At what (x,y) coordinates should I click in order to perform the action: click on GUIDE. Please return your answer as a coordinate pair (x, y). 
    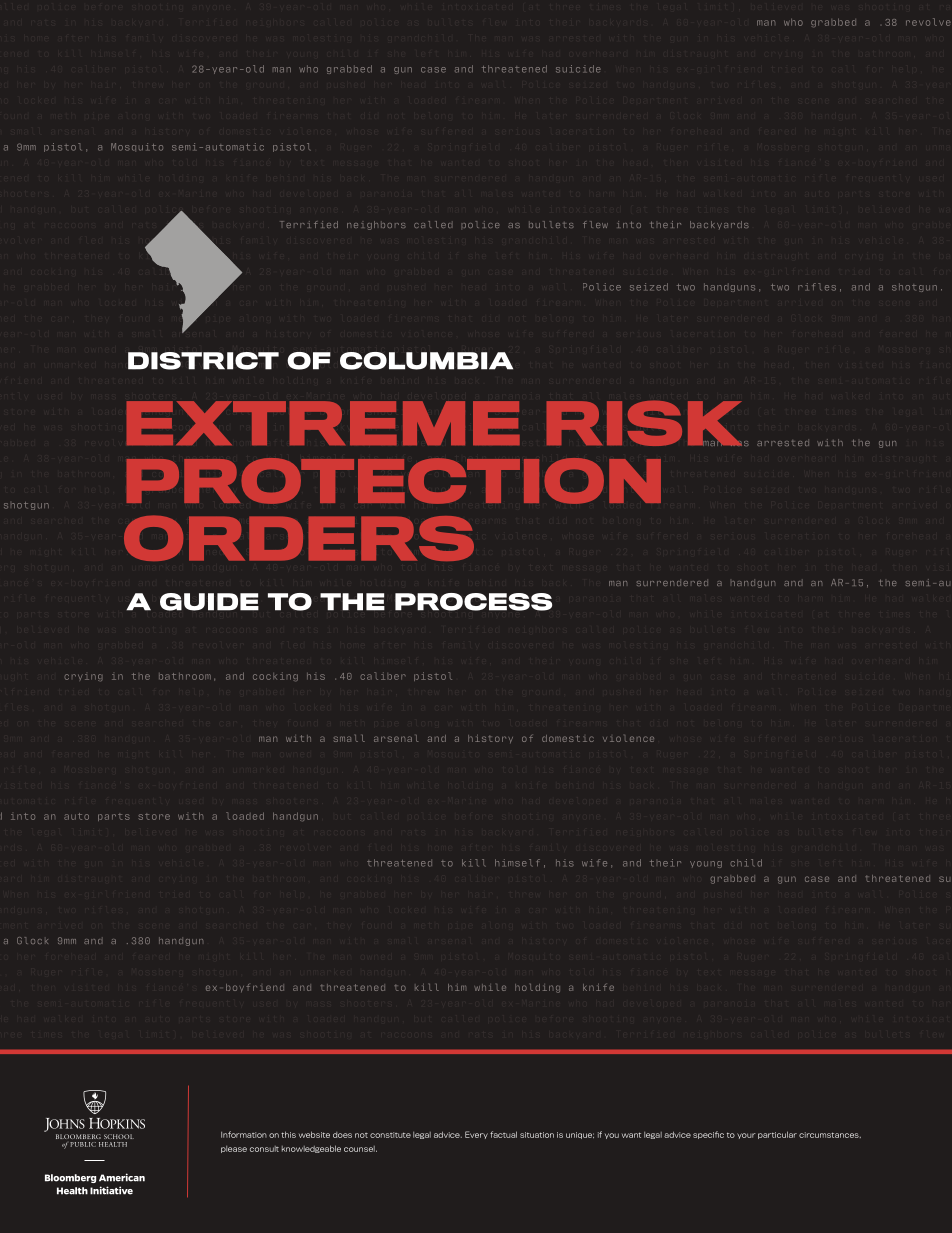
    Looking at the image, I should click on (209, 602).
